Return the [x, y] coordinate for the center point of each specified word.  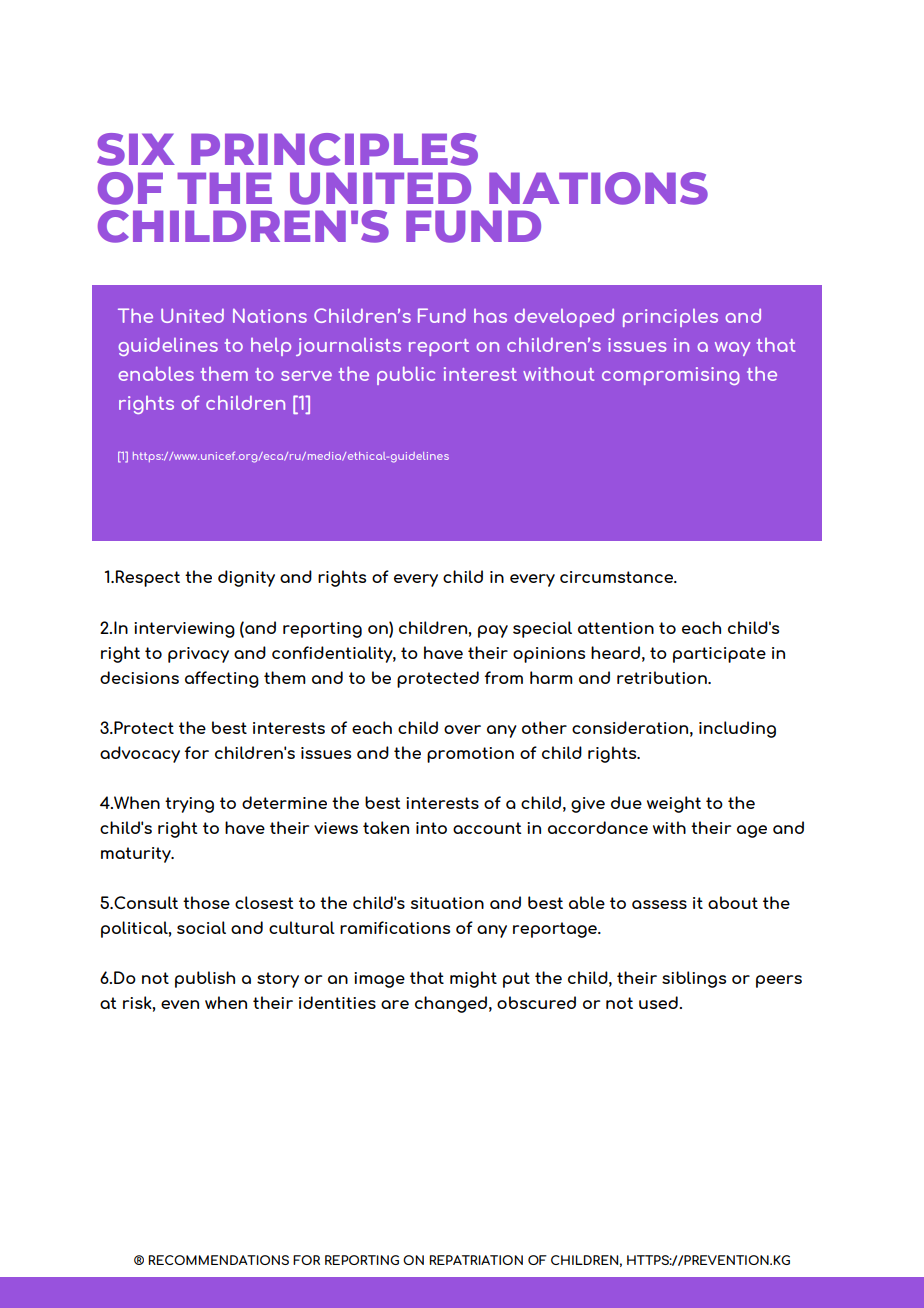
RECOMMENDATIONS [218, 1260]
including [737, 729]
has [490, 316]
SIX [136, 149]
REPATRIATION [476, 1260]
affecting [222, 679]
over [462, 729]
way [732, 349]
